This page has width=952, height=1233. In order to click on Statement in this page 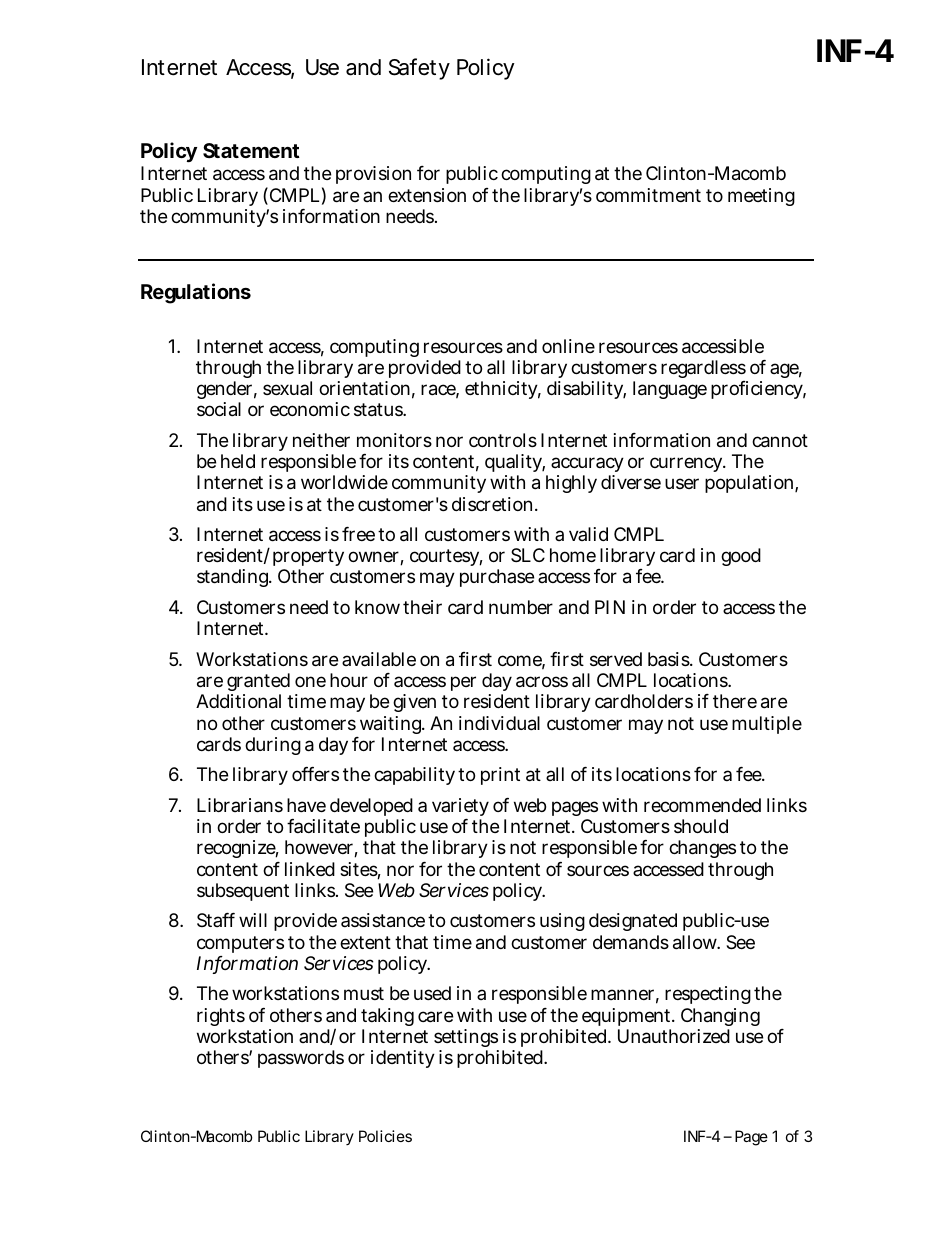, I will do `click(251, 150)`.
